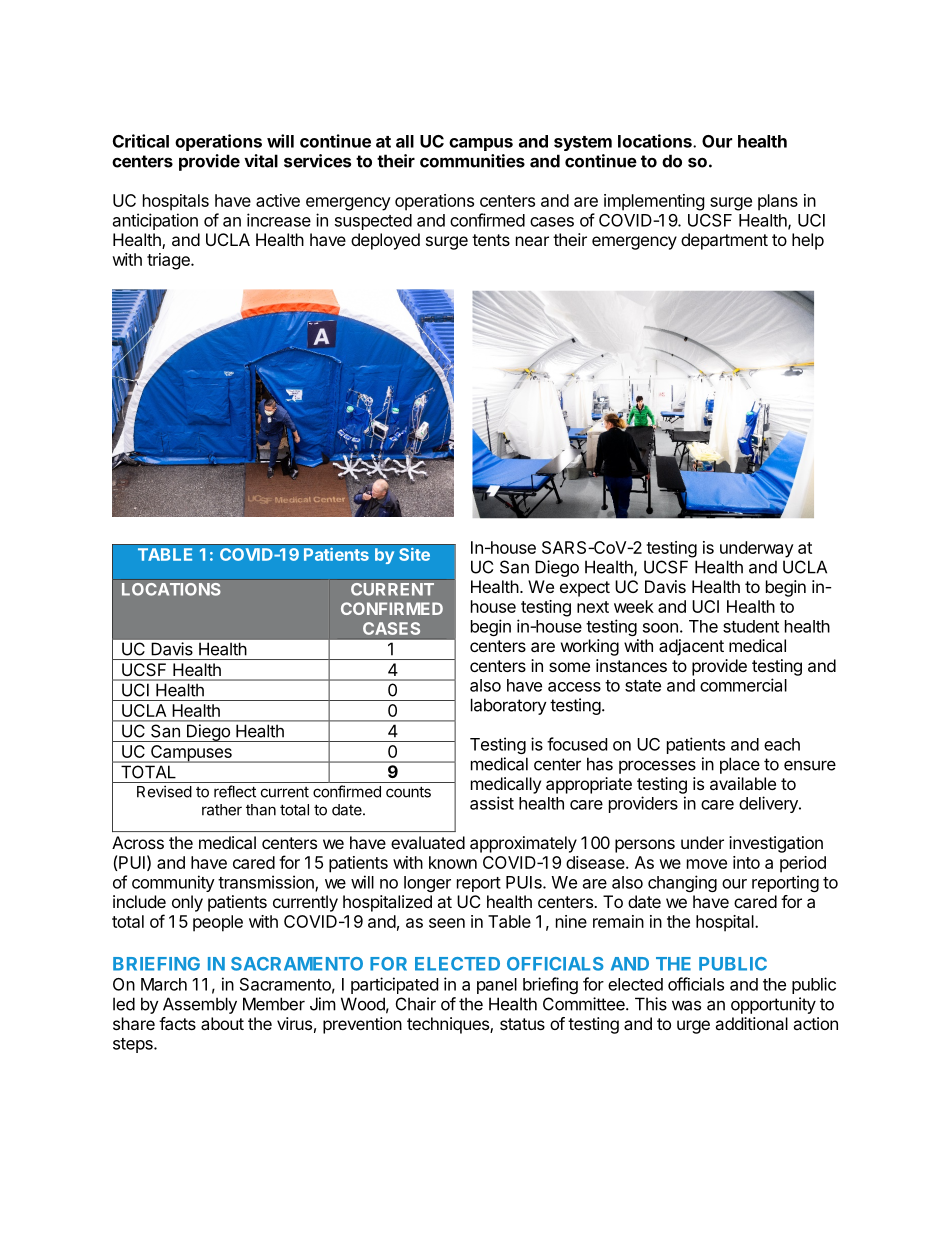  Describe the element at coordinates (222, 1023) in the screenshot. I see `about` at that location.
